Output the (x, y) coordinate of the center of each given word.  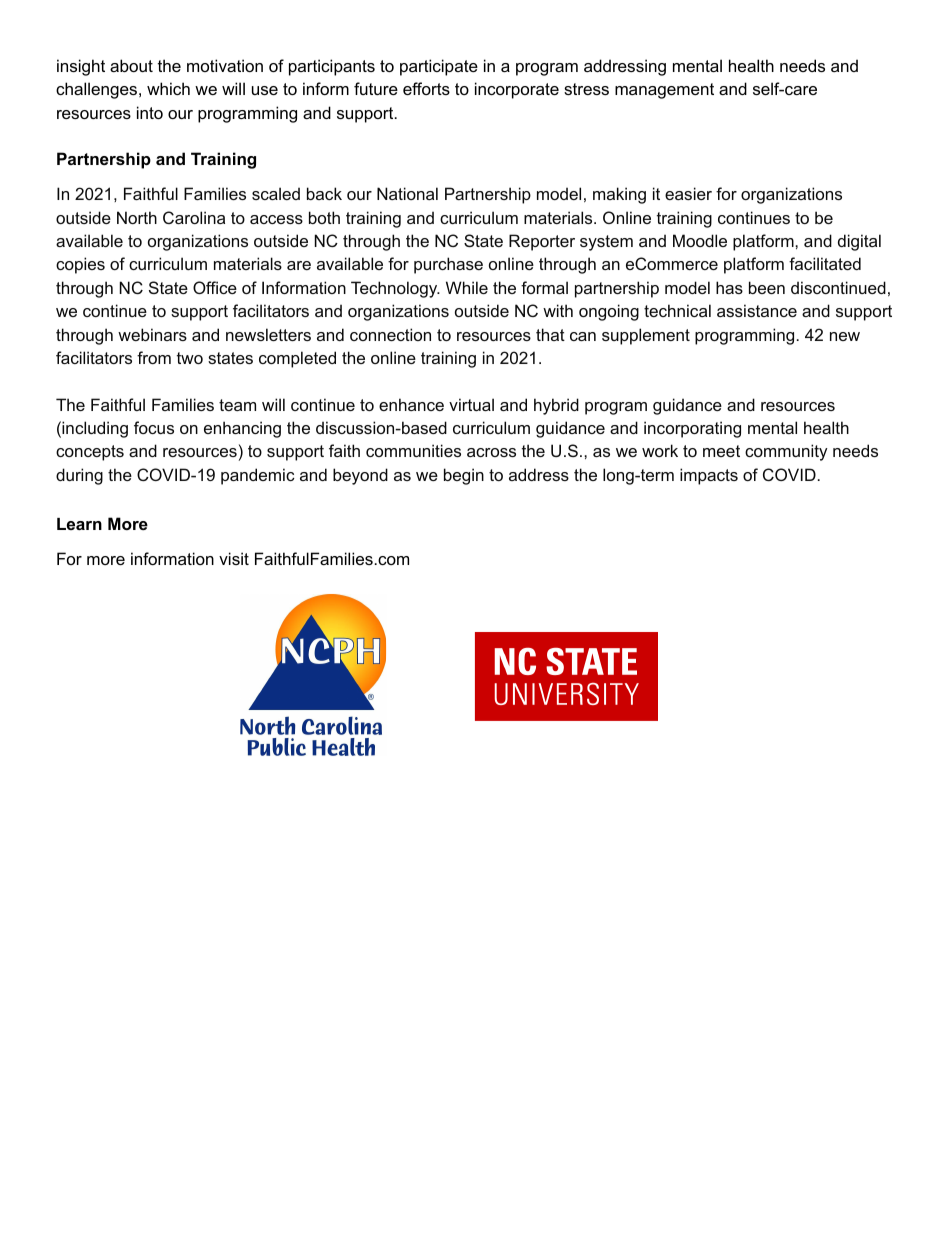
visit (234, 558)
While (467, 287)
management (664, 91)
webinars (152, 334)
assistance (757, 310)
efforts (426, 88)
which (168, 88)
